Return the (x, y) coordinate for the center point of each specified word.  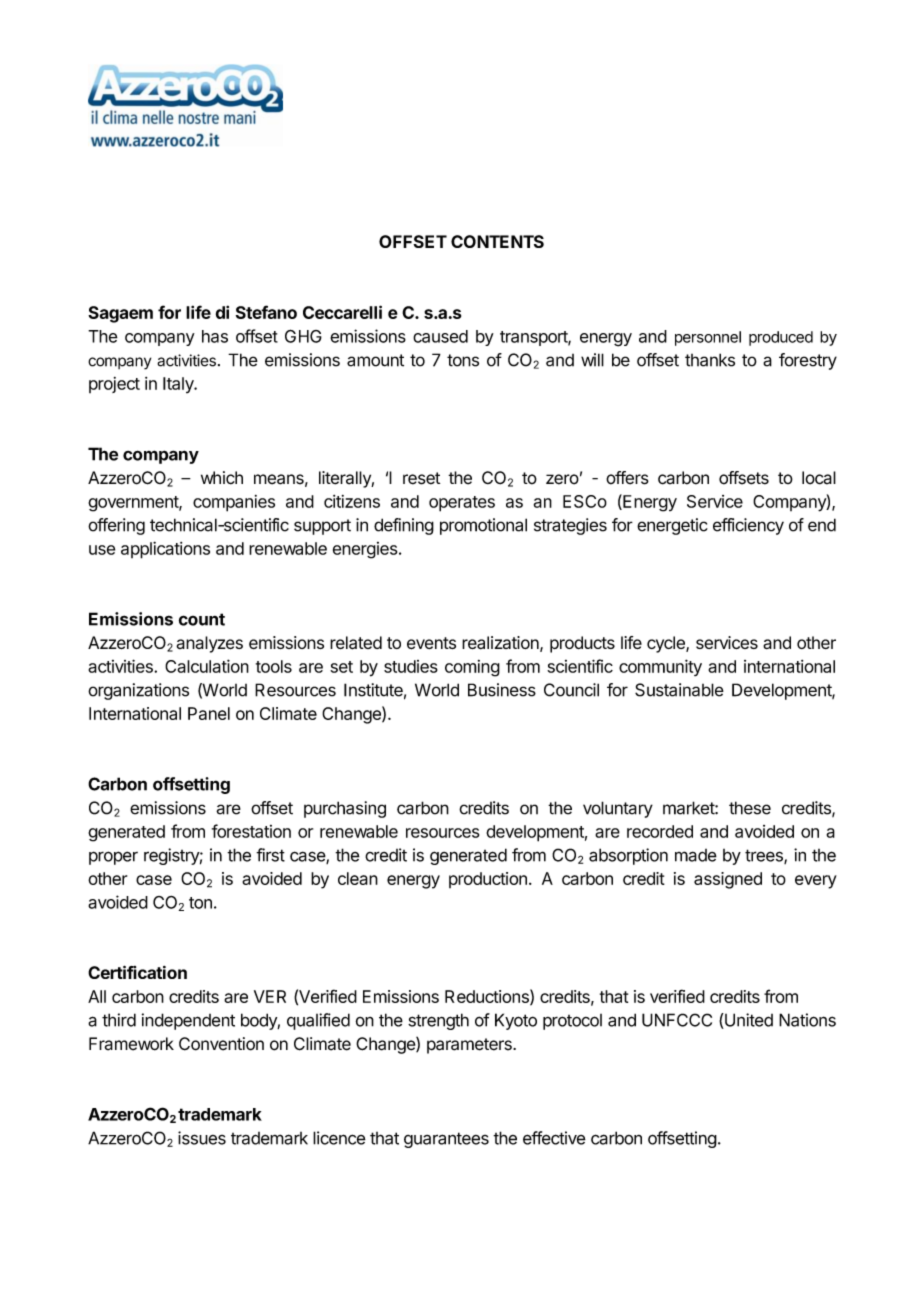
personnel (708, 338)
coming (472, 668)
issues (202, 1138)
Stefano (266, 312)
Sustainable (679, 690)
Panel (209, 713)
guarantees (446, 1140)
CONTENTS (497, 241)
